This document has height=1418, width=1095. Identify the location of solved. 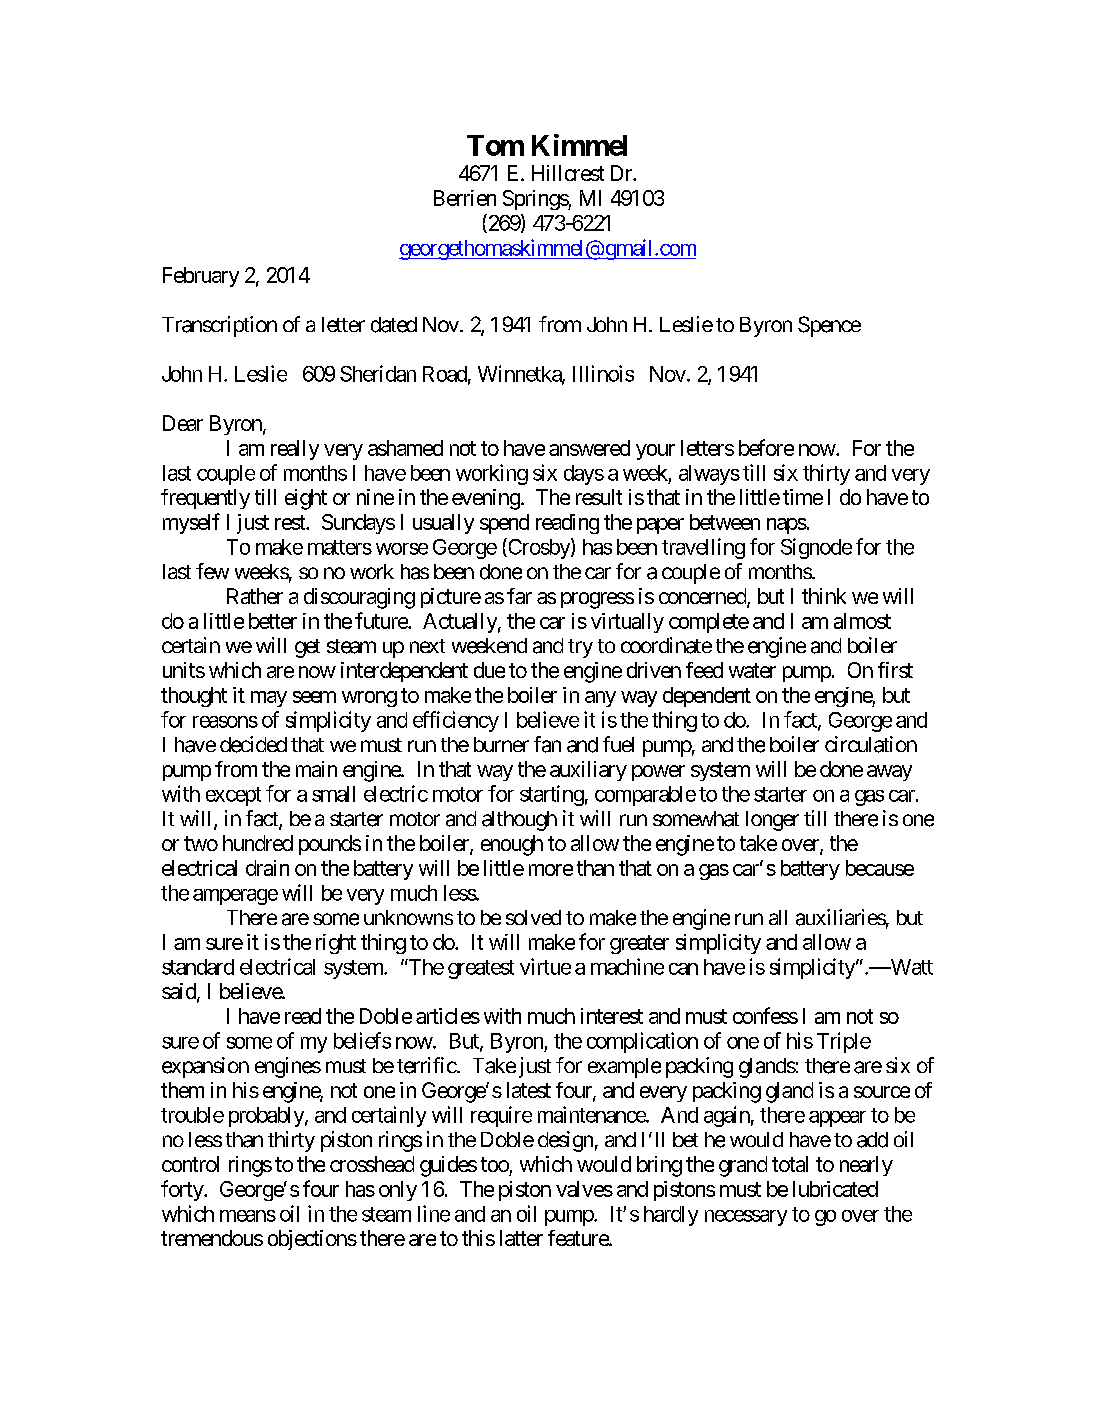
(533, 917).
